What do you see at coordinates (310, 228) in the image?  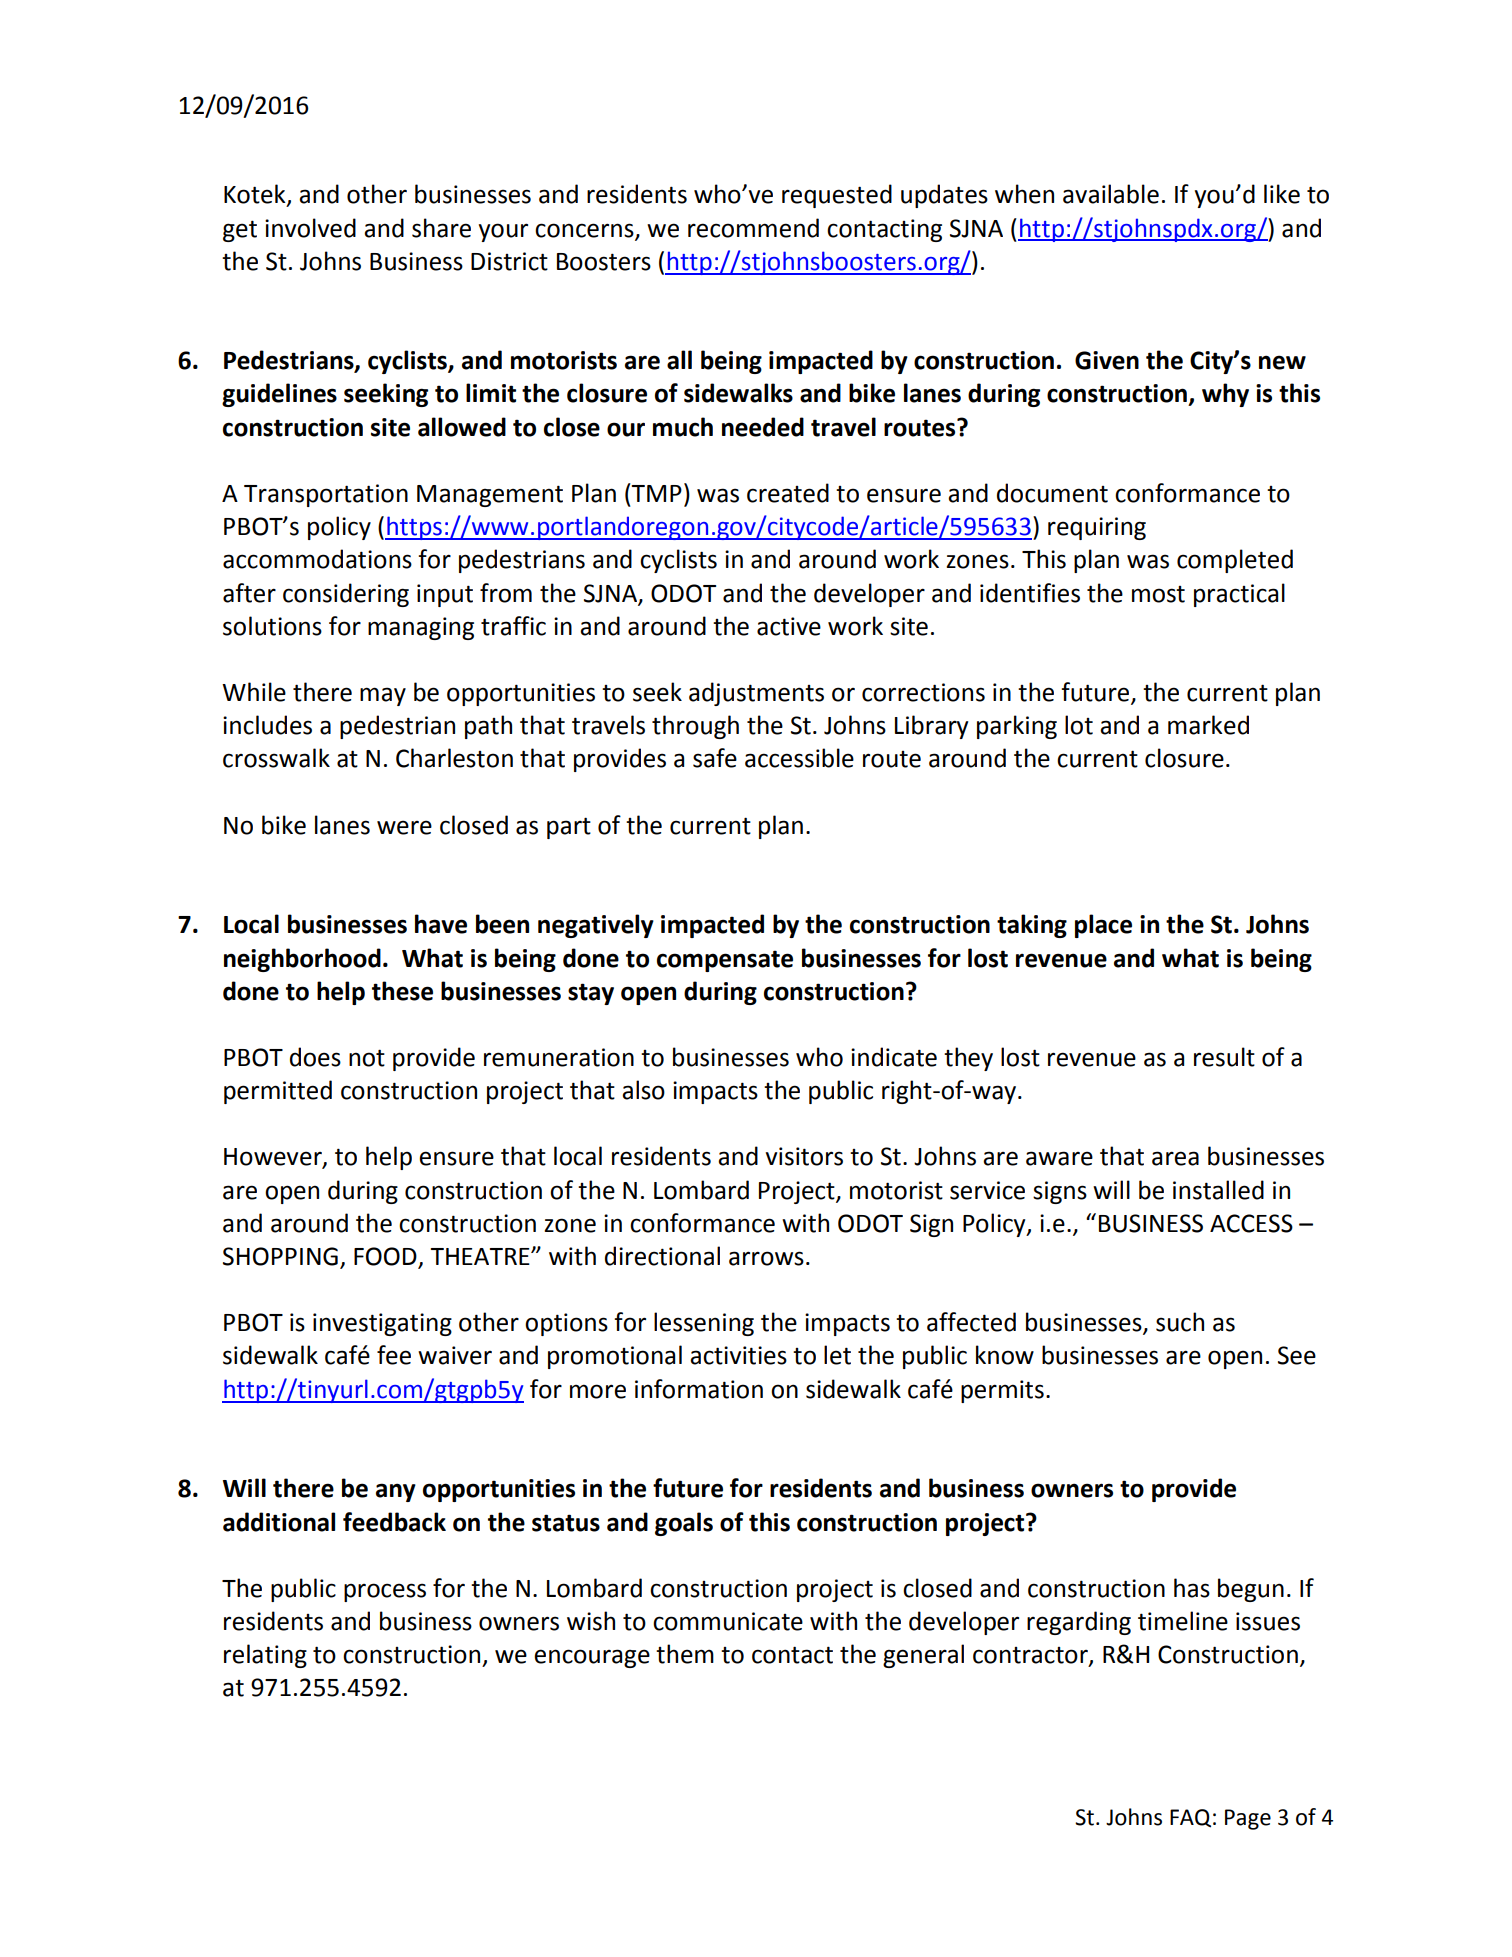 I see `involved` at bounding box center [310, 228].
